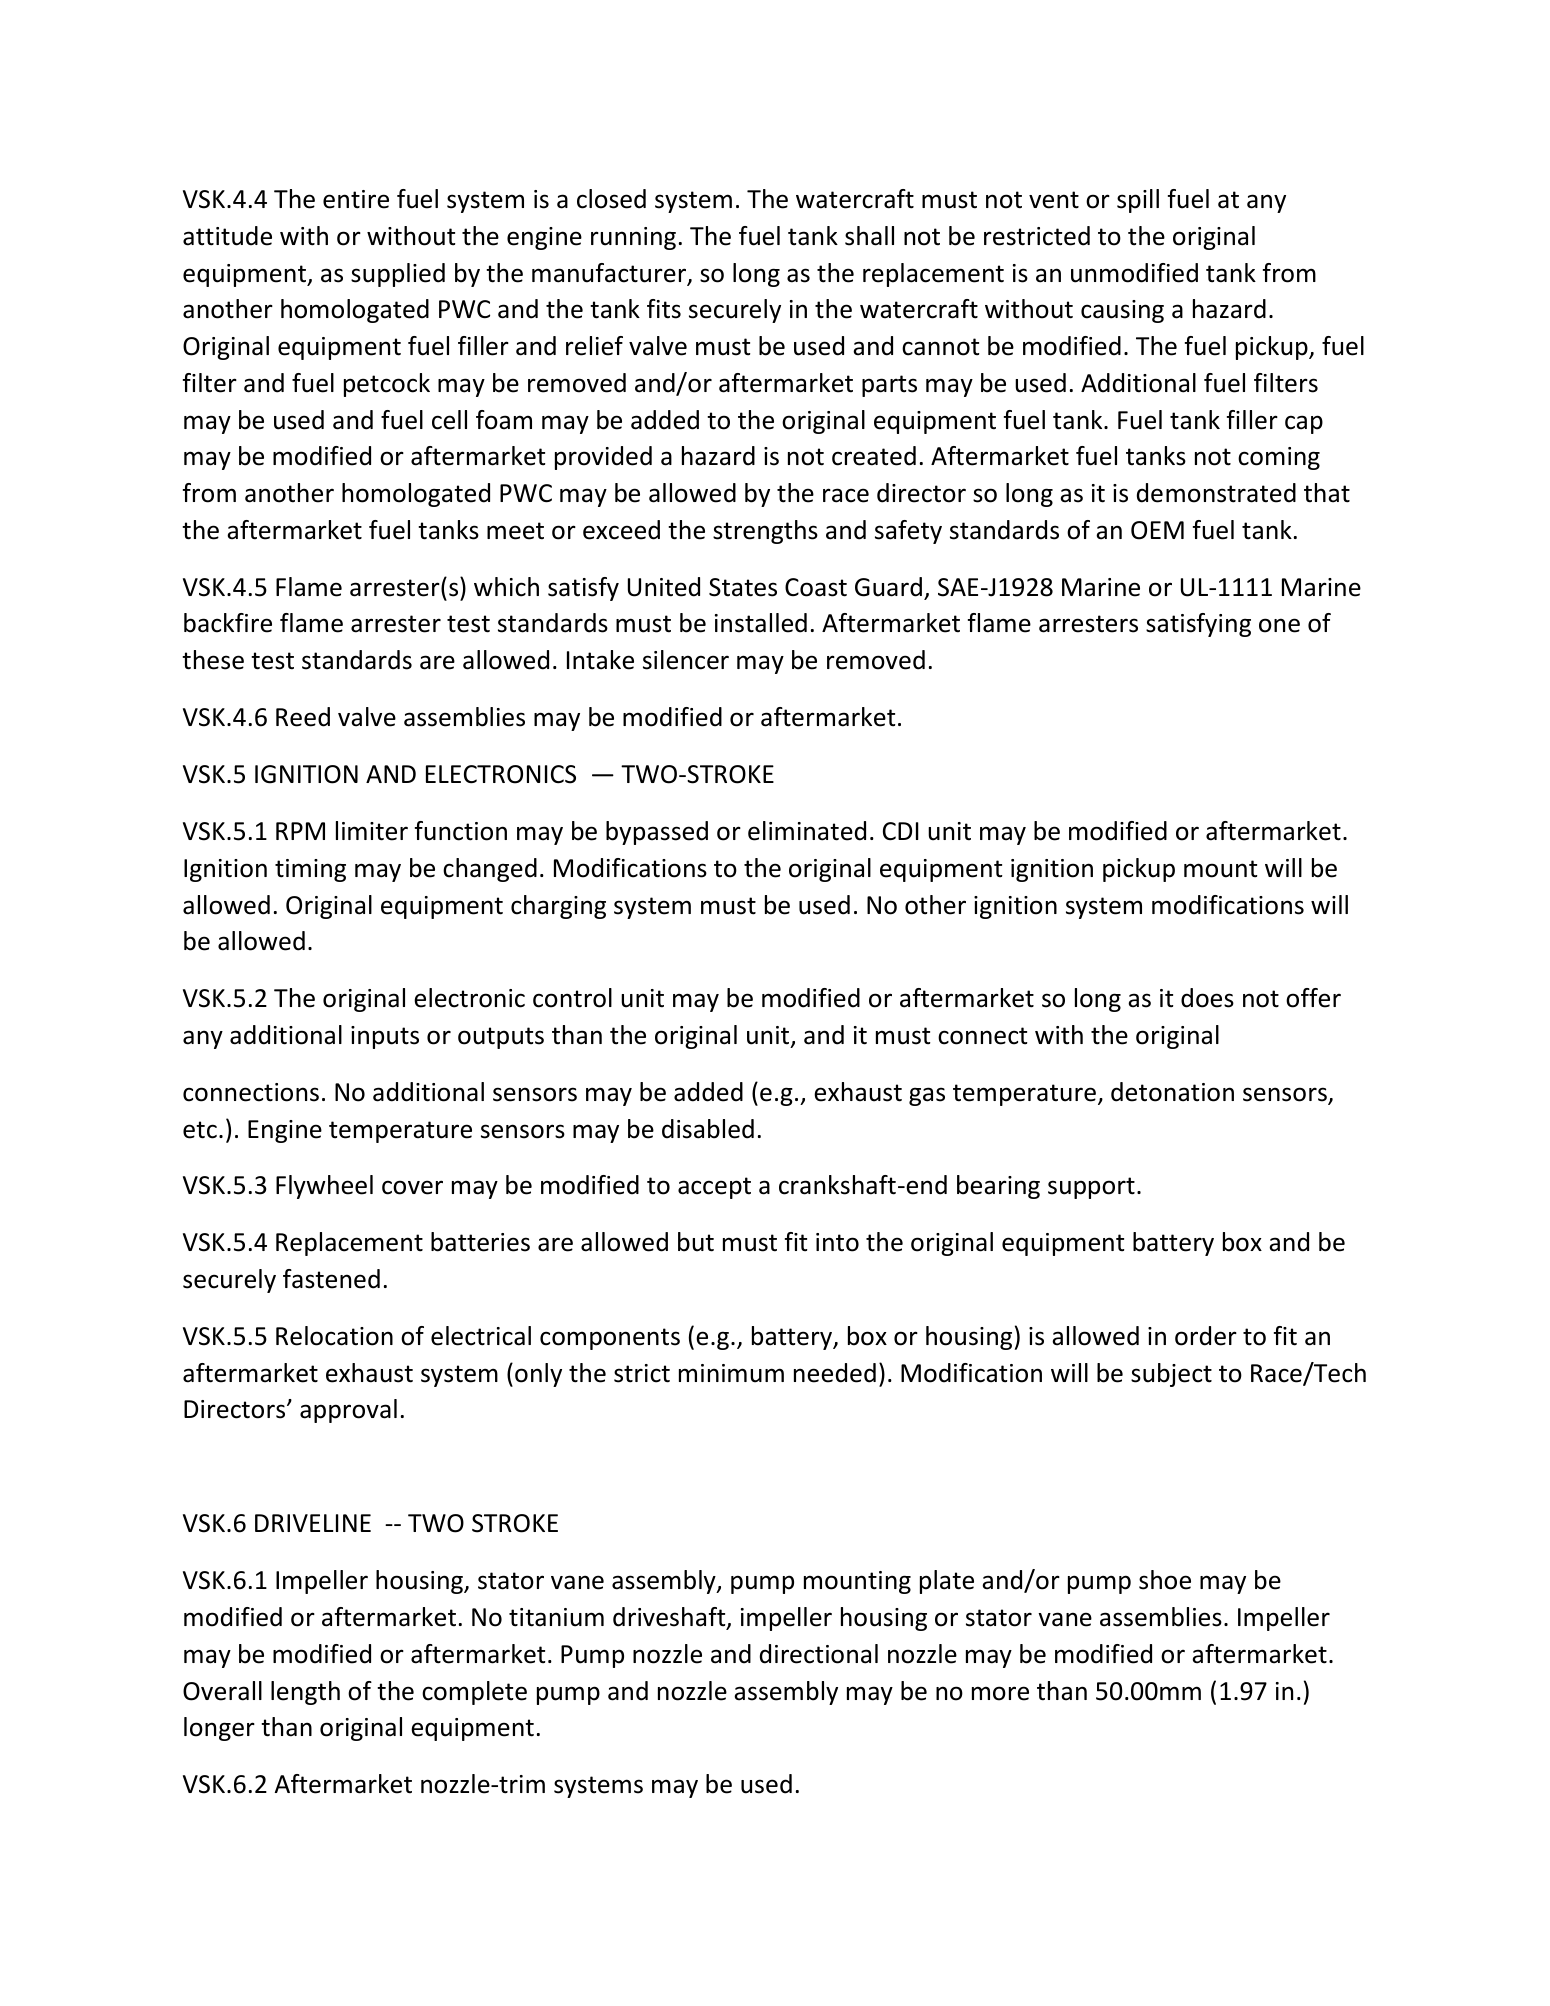 This screenshot has width=1550, height=2006. I want to click on fastened, so click(331, 1279).
